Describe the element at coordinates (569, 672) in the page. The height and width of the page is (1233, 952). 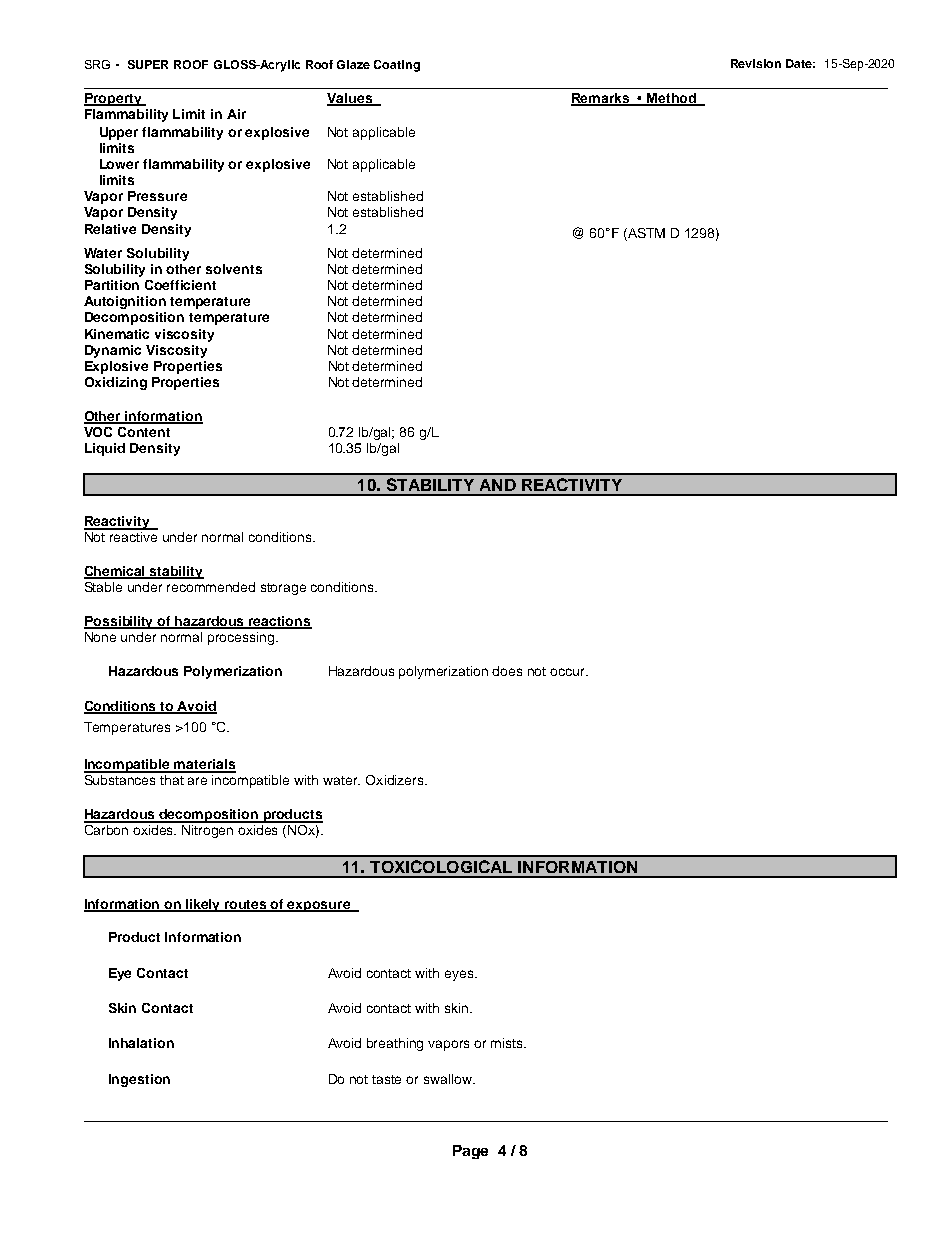
I see `occur` at that location.
